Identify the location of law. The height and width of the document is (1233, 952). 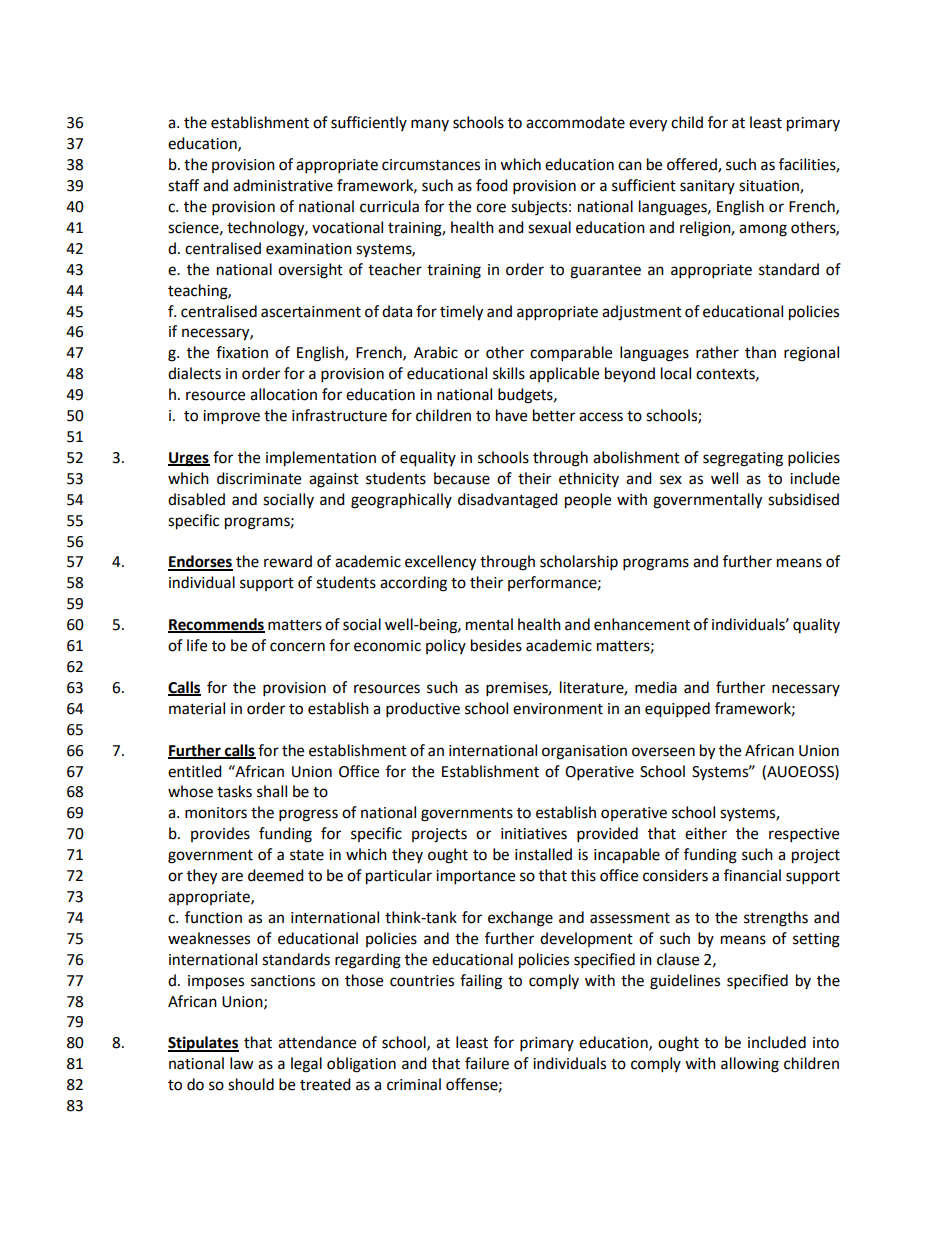
(242, 1063).
